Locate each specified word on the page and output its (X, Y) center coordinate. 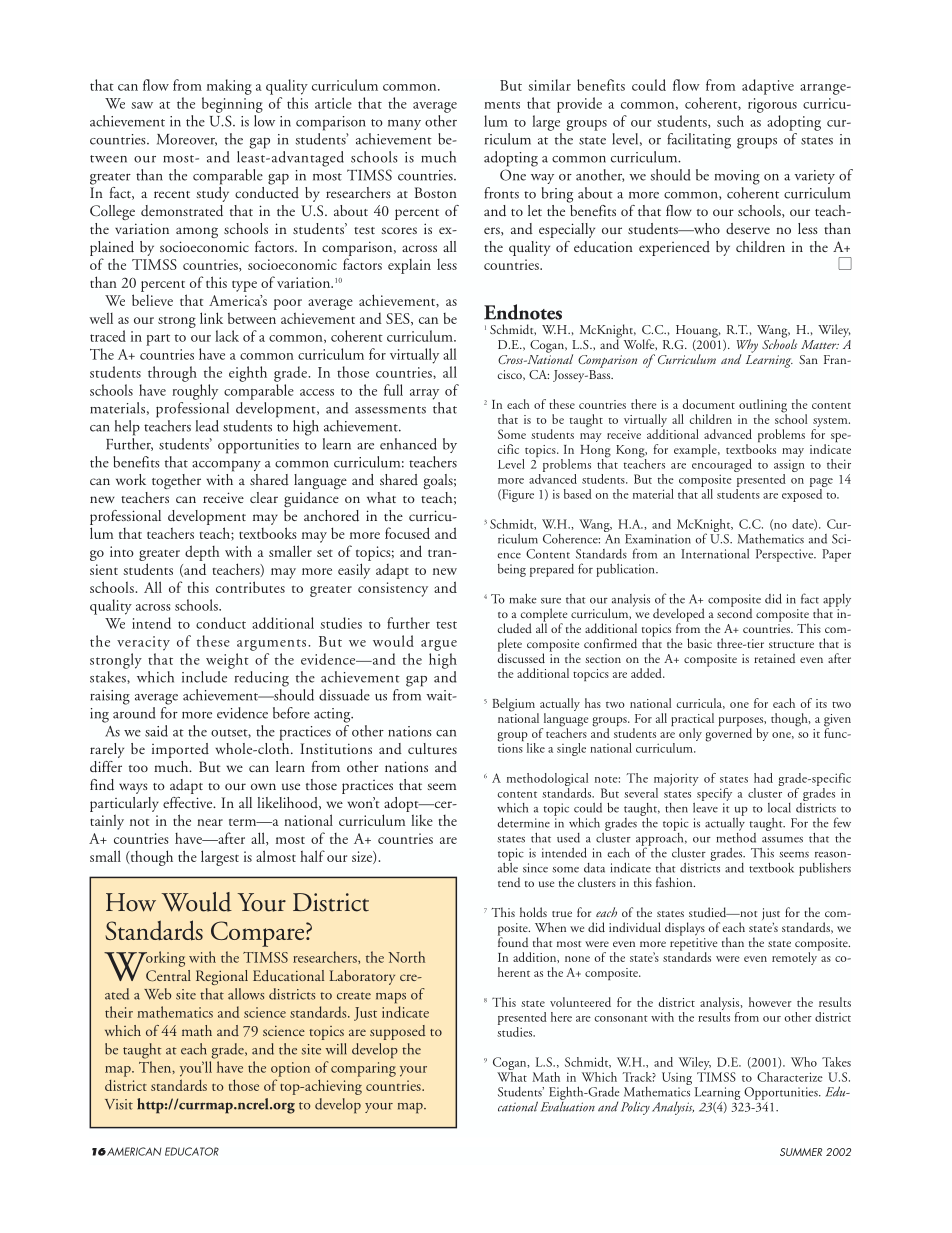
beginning (232, 105)
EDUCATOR (192, 1151)
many (404, 125)
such (730, 121)
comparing (363, 1069)
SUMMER (801, 1152)
